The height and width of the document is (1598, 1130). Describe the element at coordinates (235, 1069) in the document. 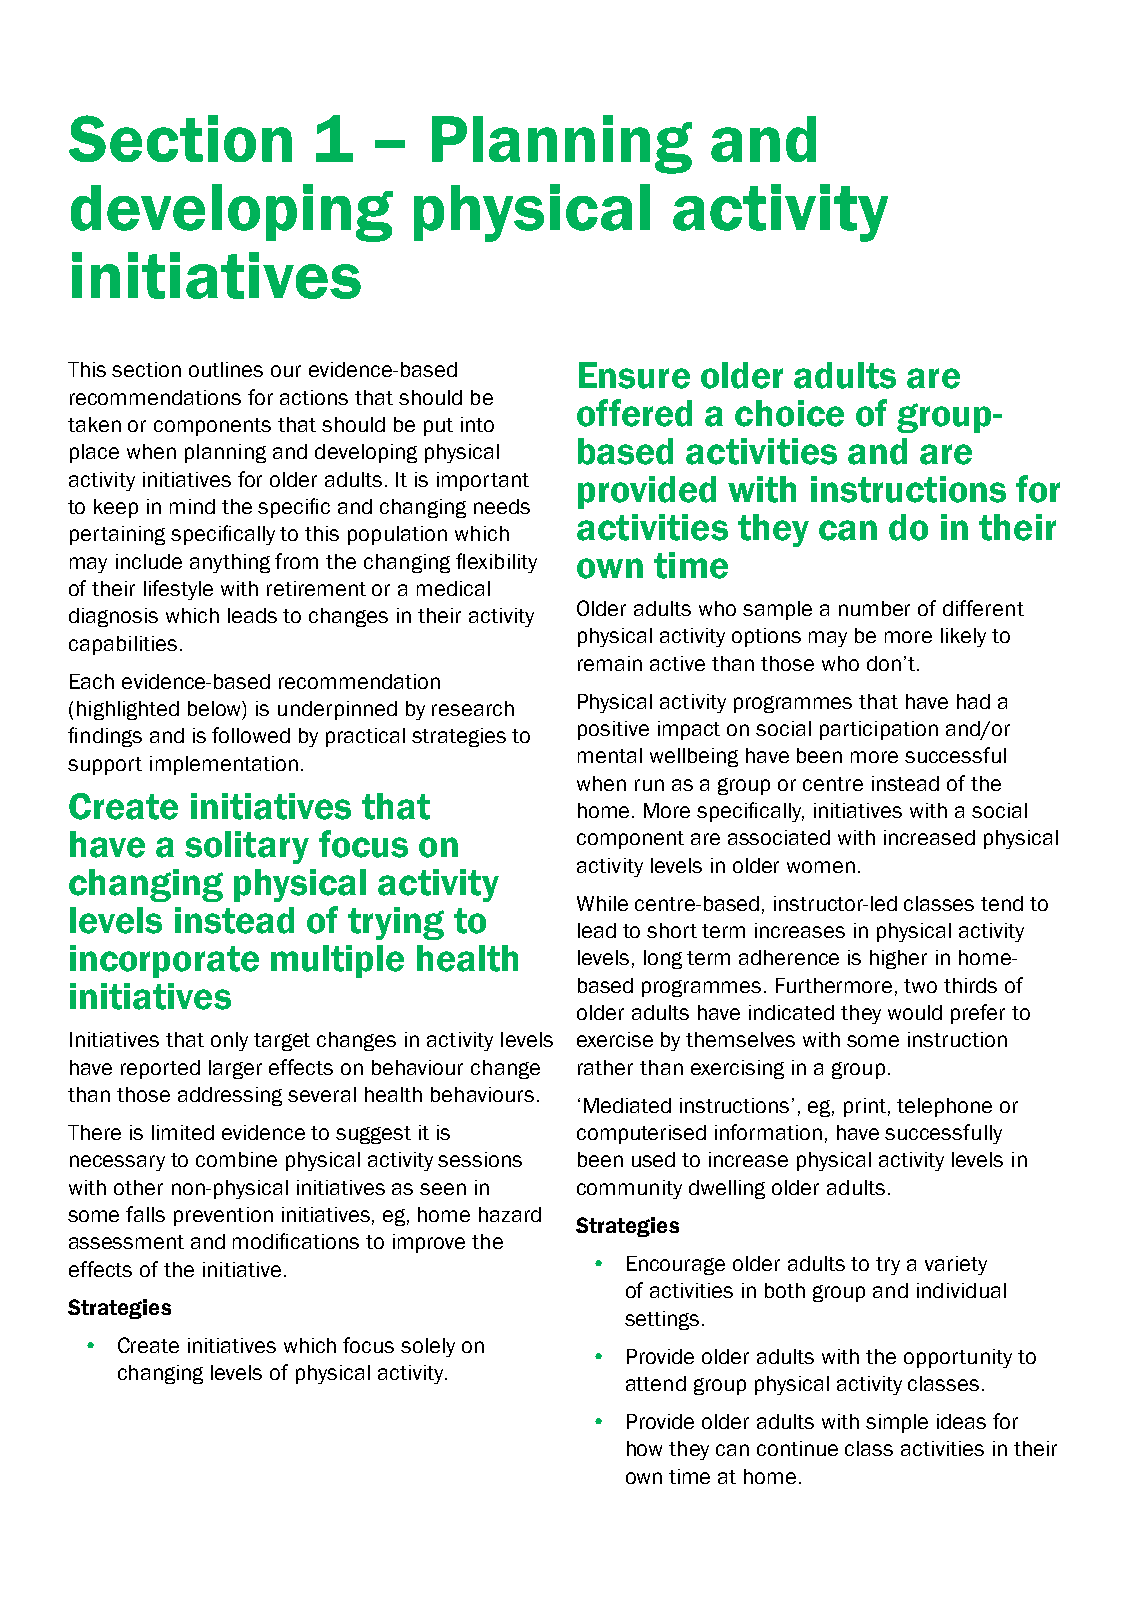

I see `larger` at that location.
